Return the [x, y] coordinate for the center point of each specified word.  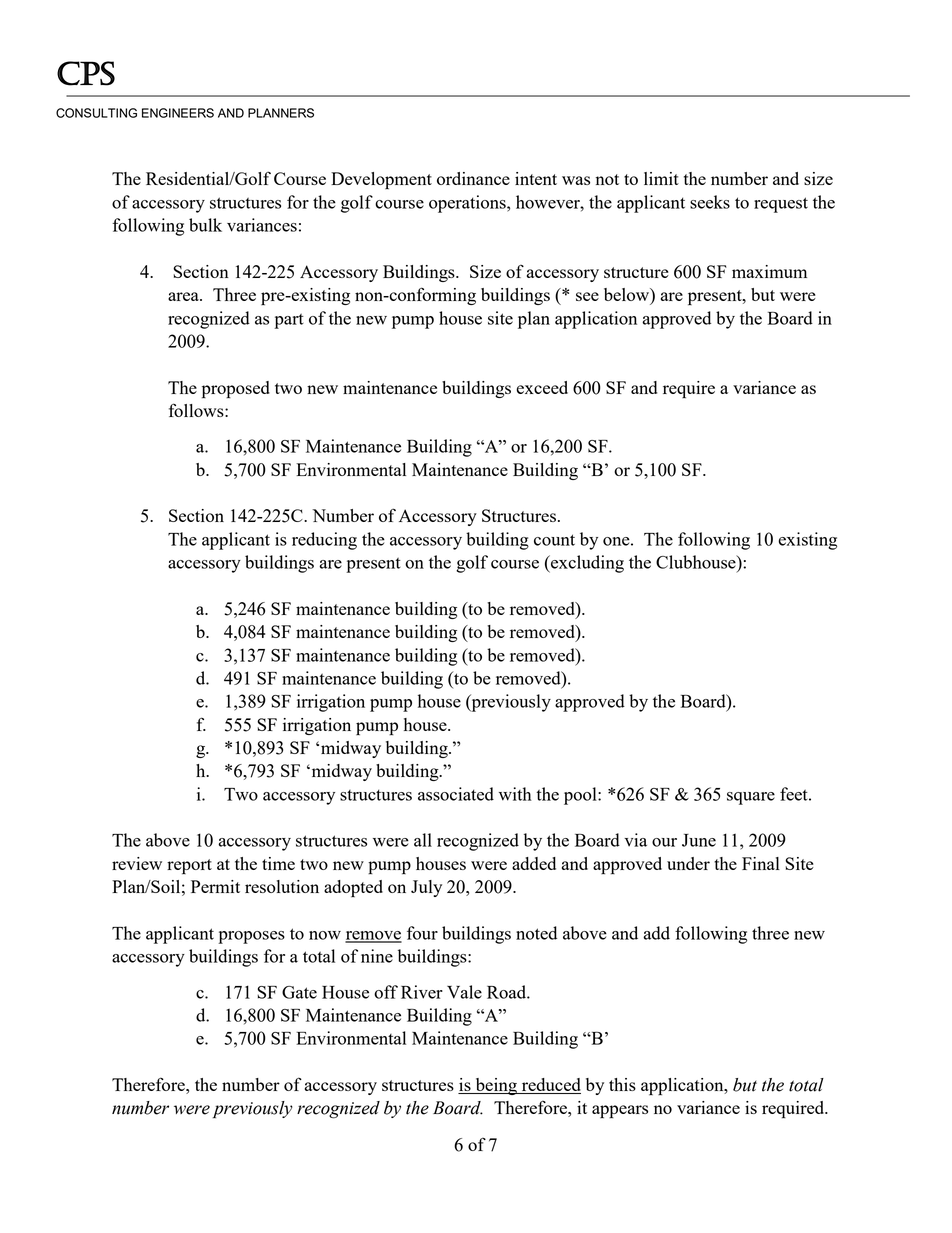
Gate [299, 992]
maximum [769, 271]
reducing [324, 541]
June [699, 840]
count [554, 540]
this [622, 1084]
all [423, 840]
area [184, 296]
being [496, 1086]
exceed [542, 387]
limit [661, 178]
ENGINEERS [178, 113]
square [751, 798]
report [189, 867]
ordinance [473, 178]
